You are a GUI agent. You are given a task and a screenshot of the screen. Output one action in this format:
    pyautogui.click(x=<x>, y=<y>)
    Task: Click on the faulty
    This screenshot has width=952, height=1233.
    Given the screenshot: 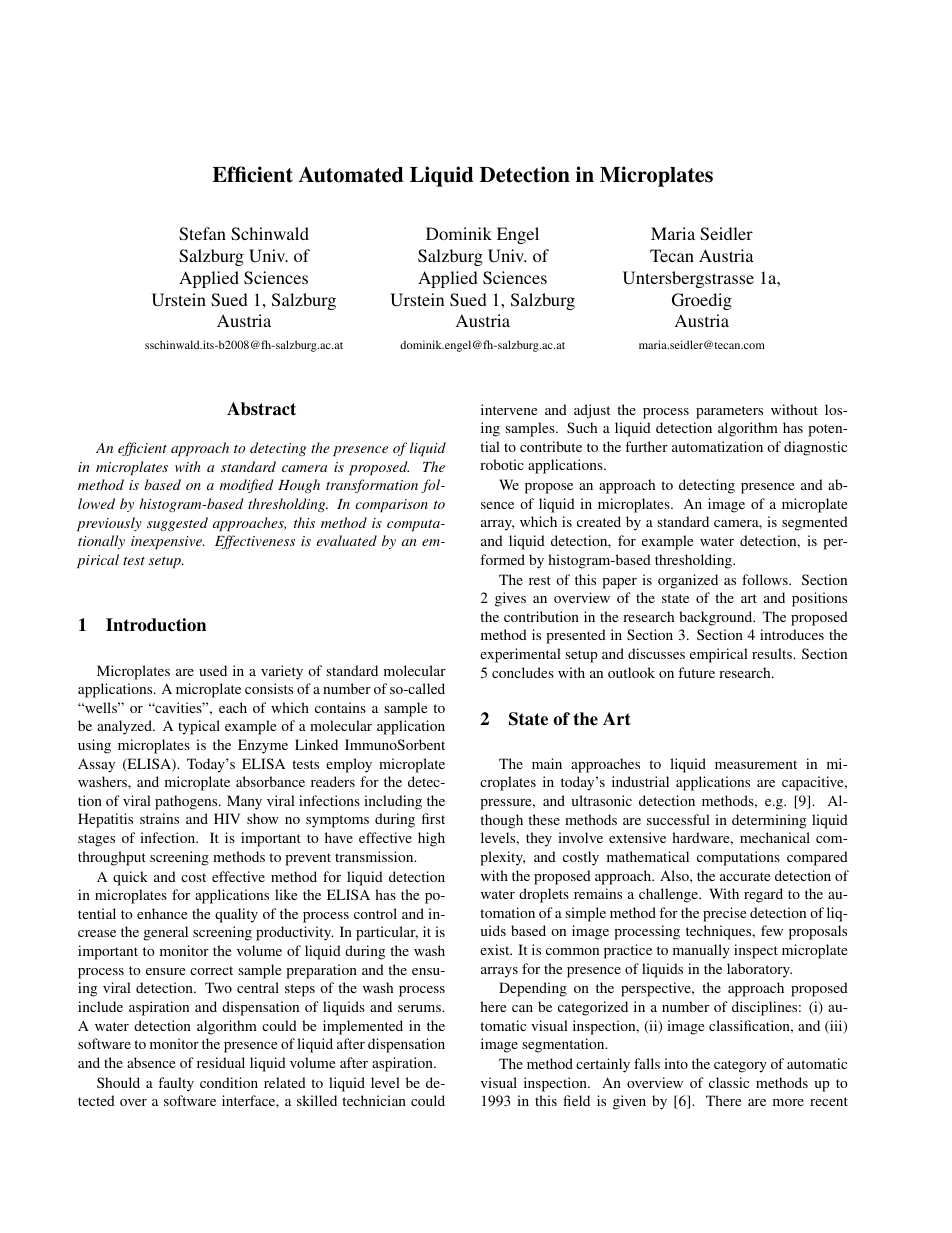 What is the action you would take?
    pyautogui.click(x=176, y=1084)
